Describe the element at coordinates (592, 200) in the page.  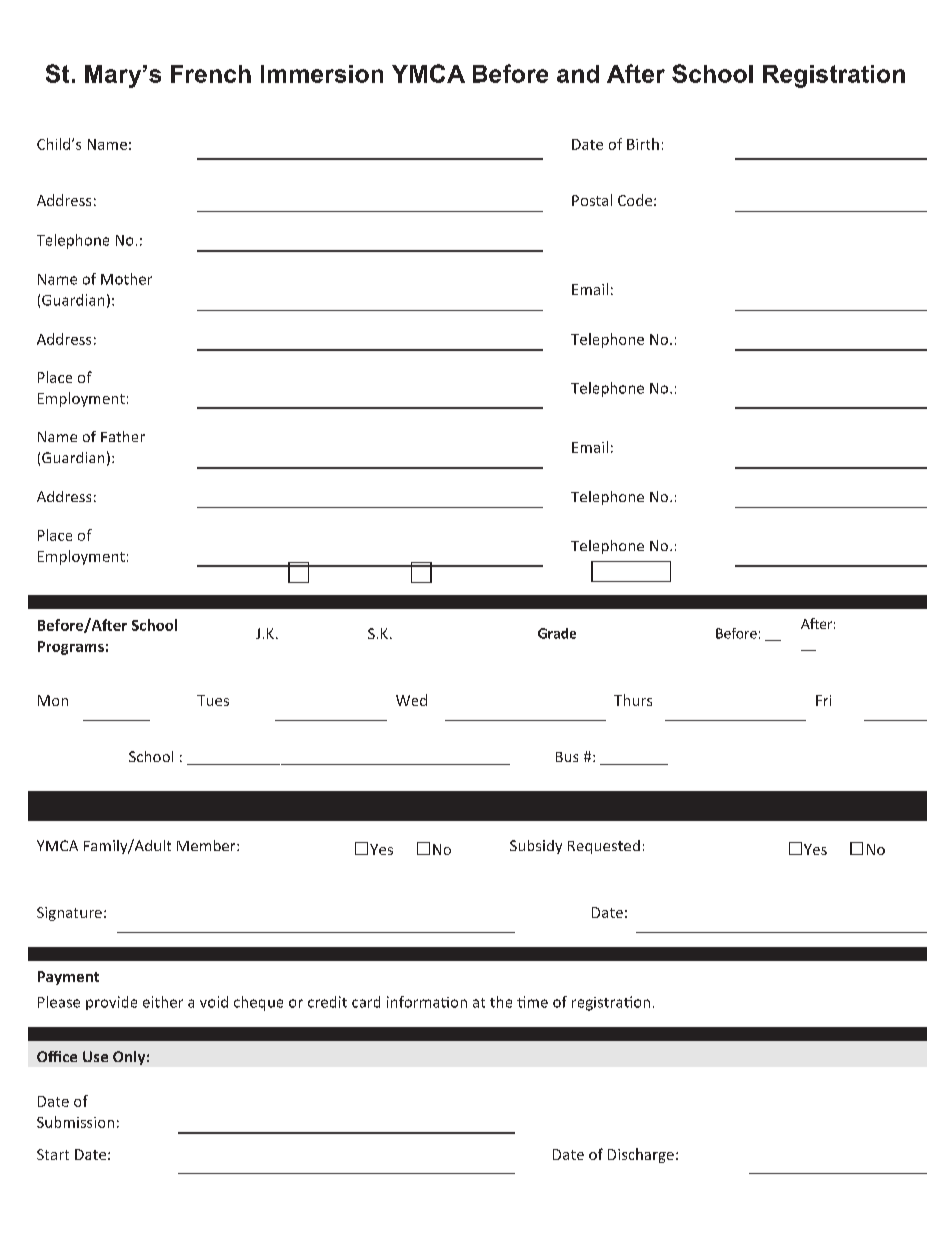
I see `Postal` at that location.
